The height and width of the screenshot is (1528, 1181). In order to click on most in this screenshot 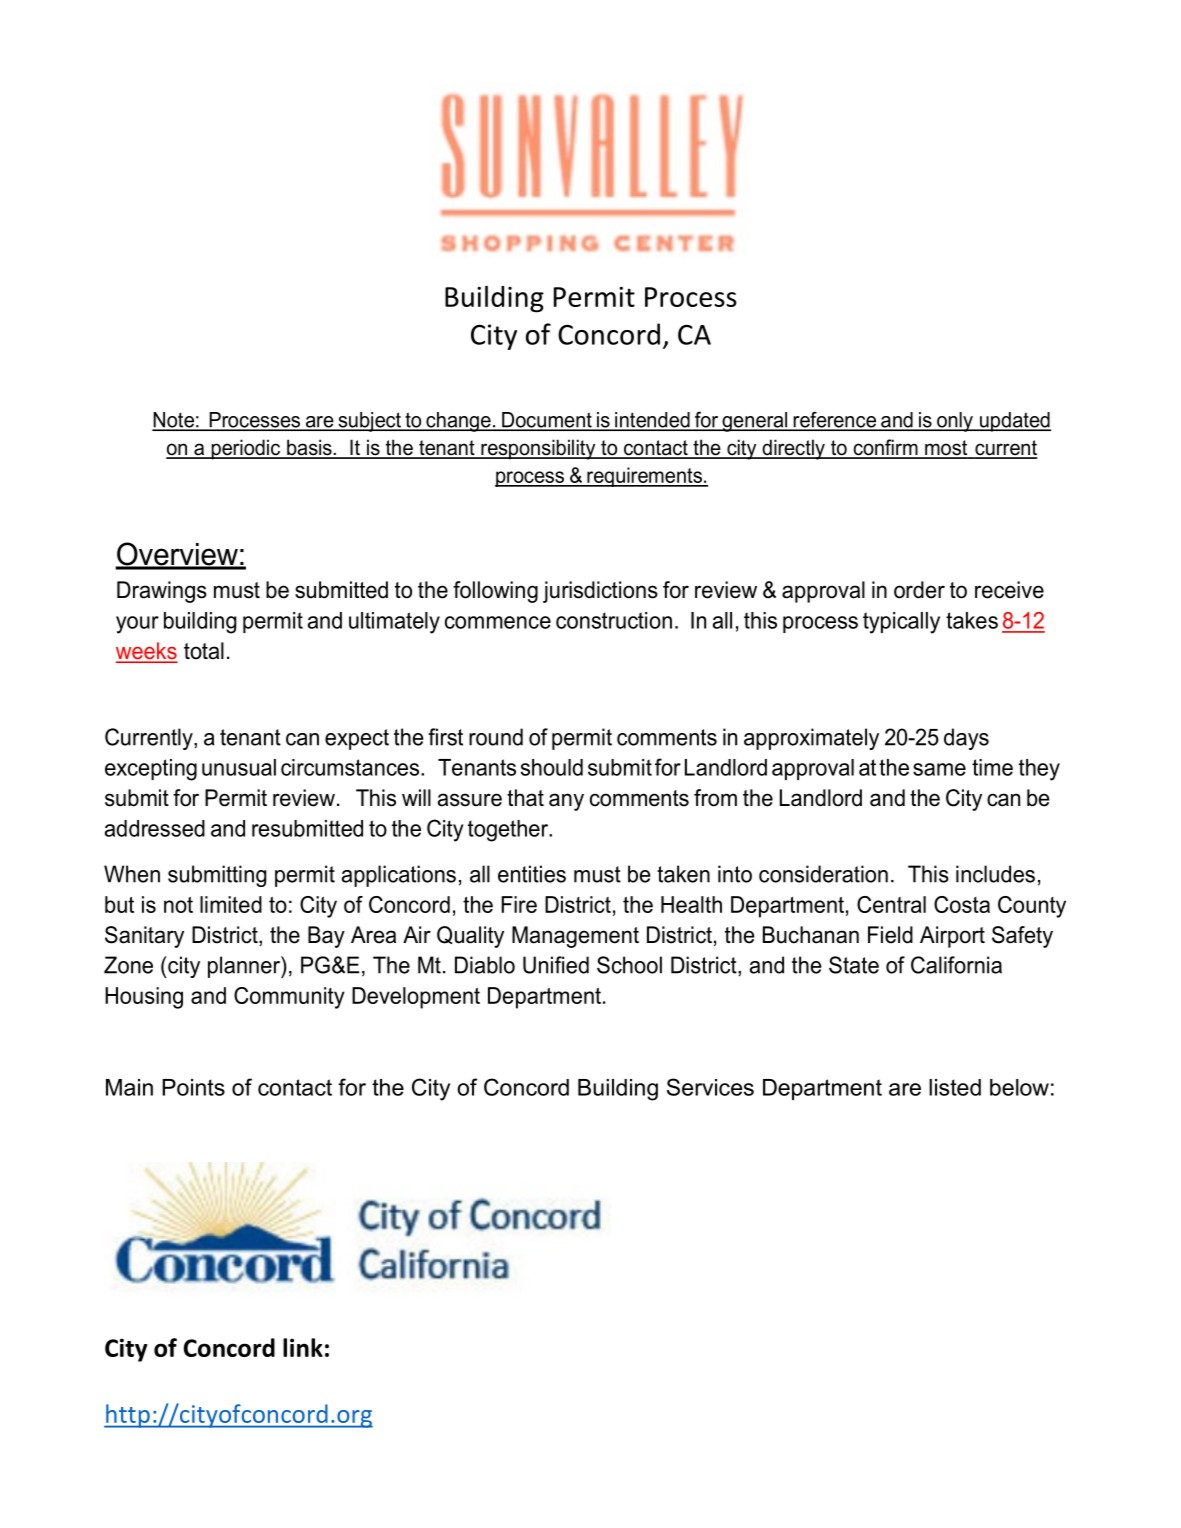, I will do `click(946, 449)`.
